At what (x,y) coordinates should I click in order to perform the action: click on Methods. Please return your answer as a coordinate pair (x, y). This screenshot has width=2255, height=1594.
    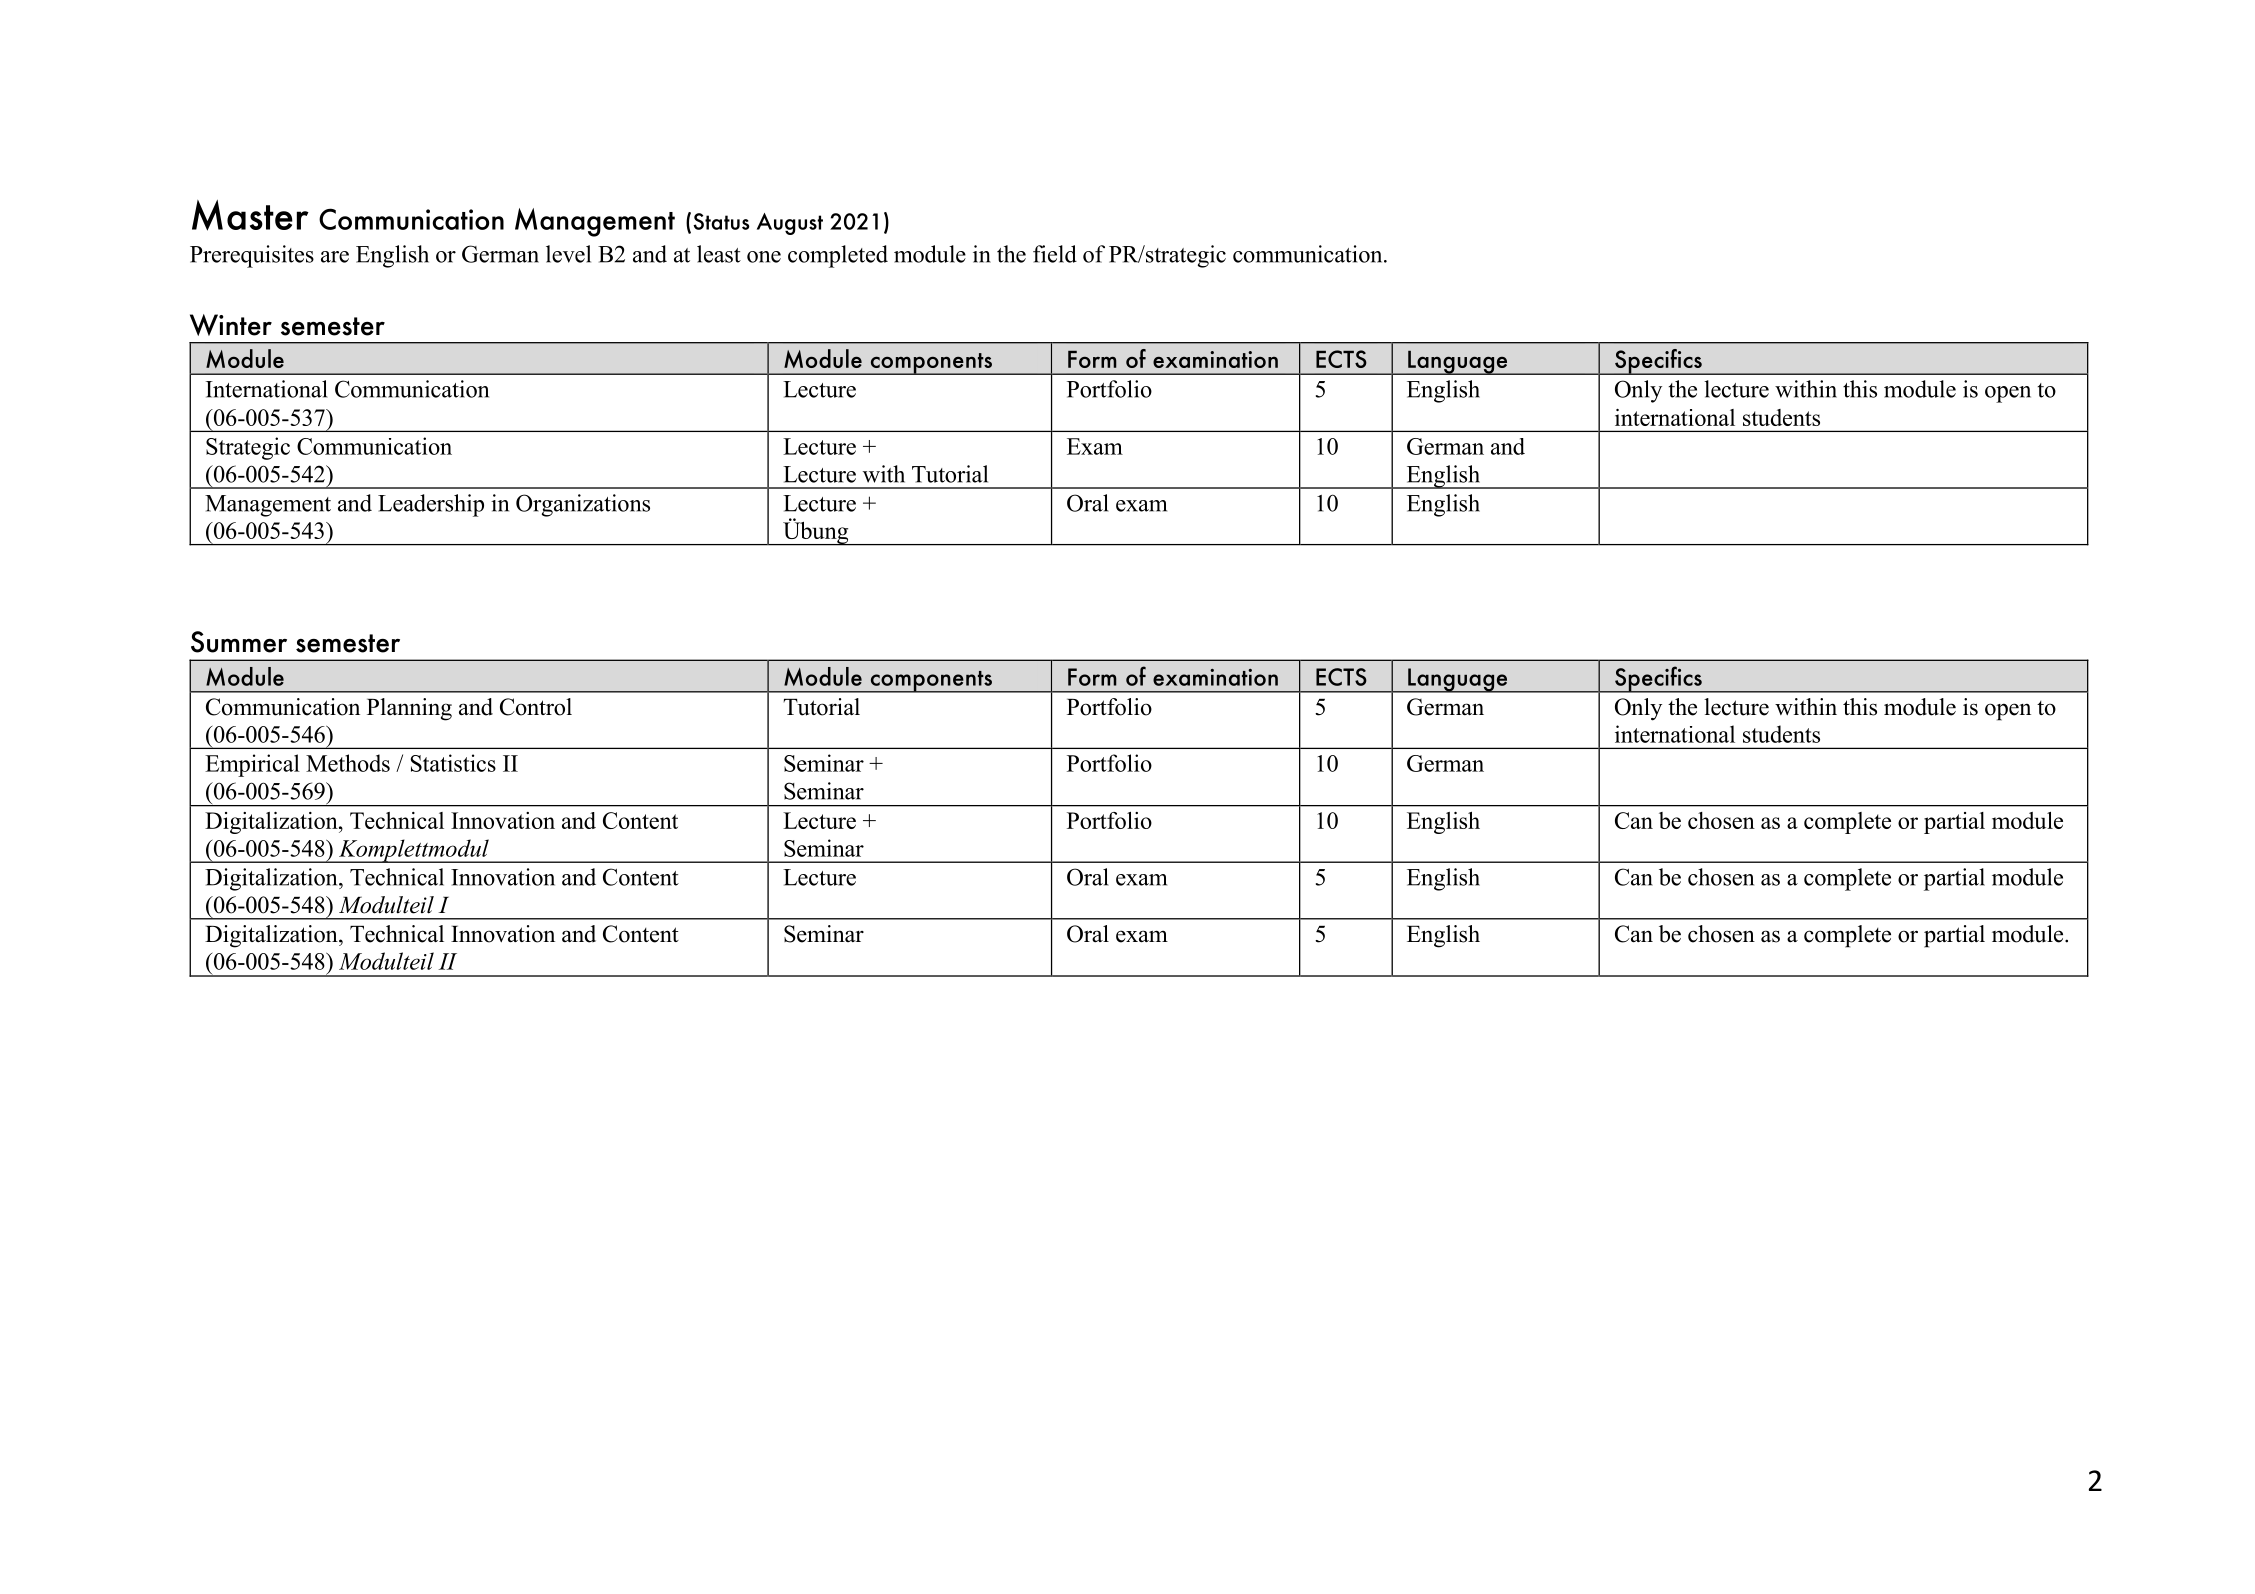
    Looking at the image, I should click on (348, 763).
